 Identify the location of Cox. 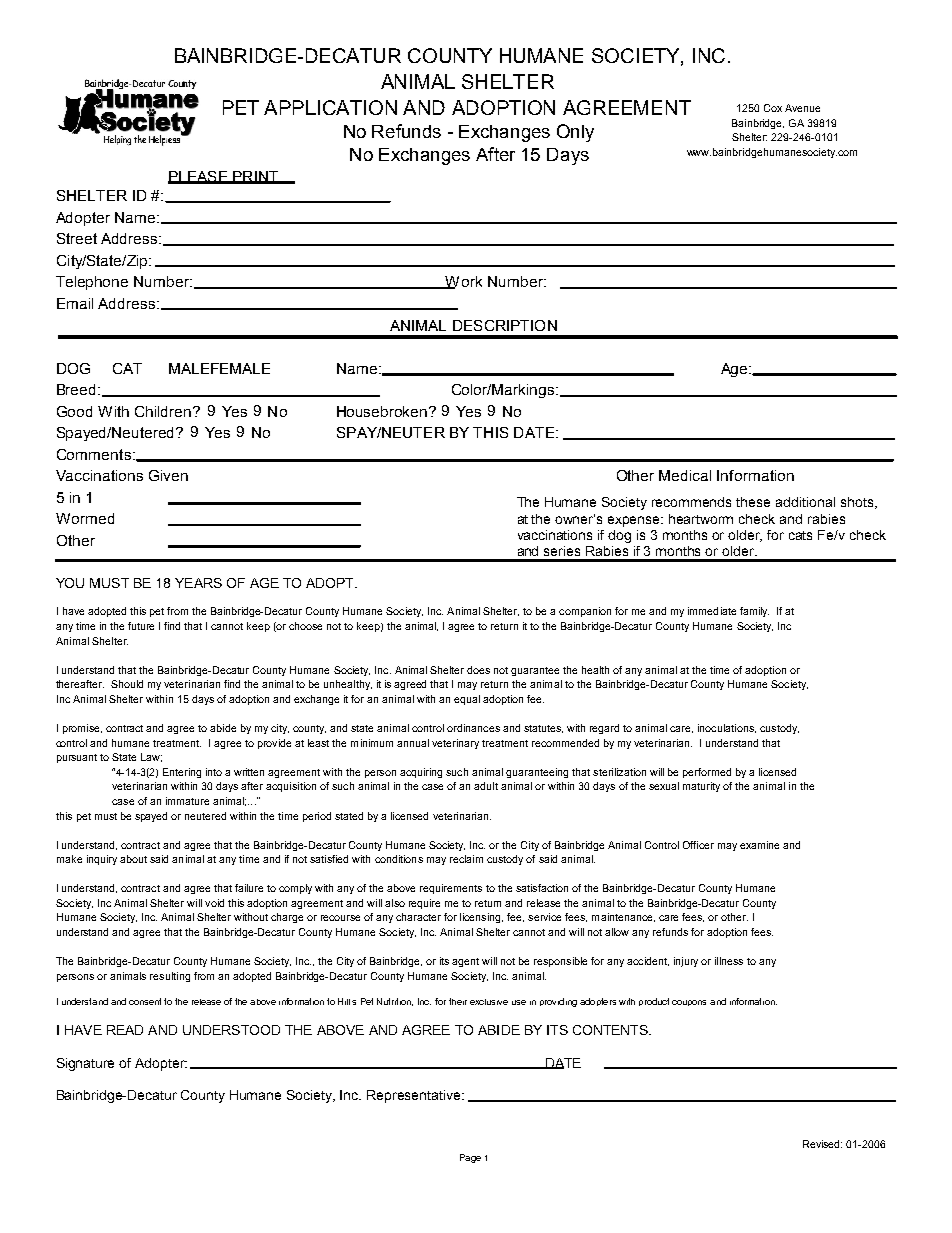
(773, 108).
